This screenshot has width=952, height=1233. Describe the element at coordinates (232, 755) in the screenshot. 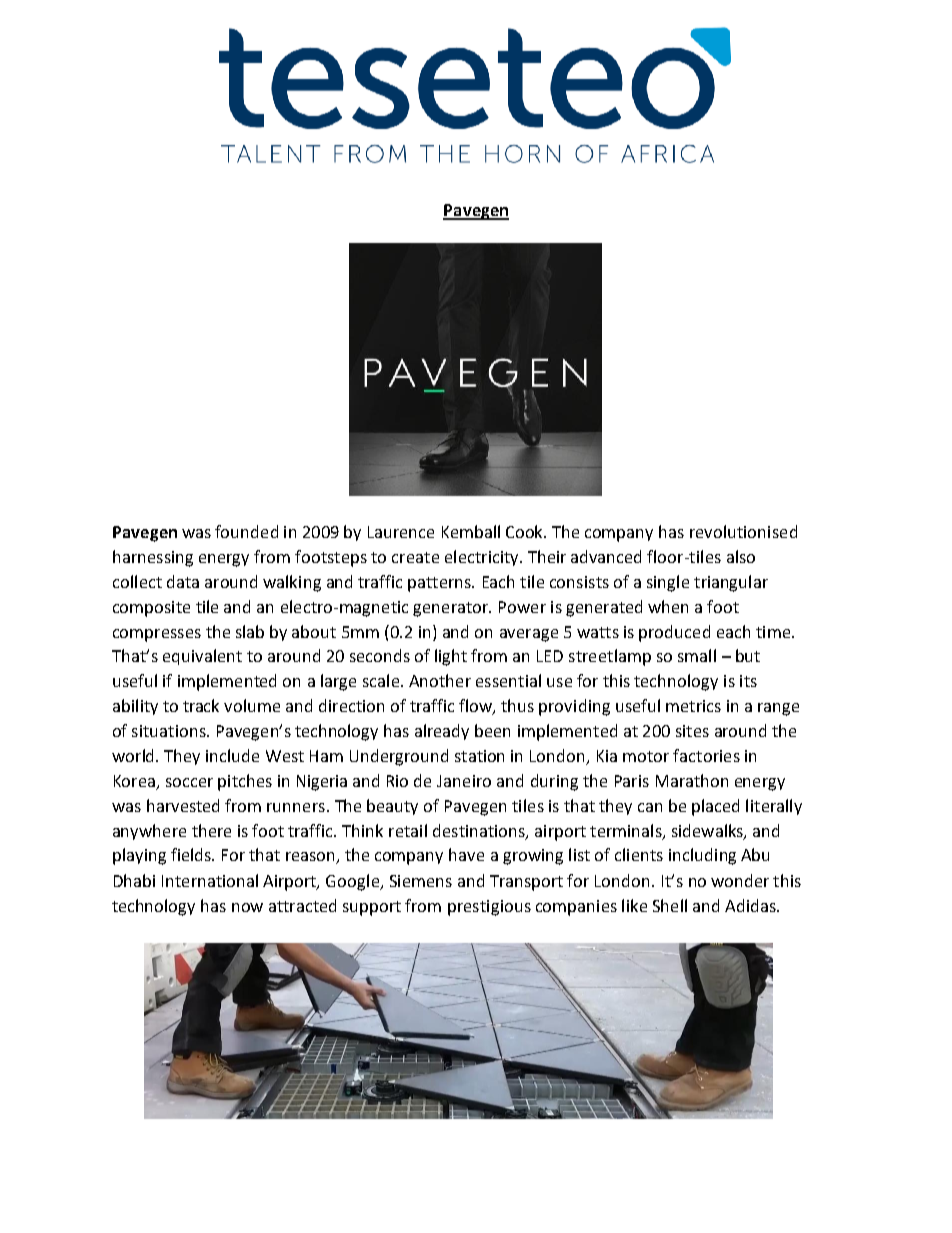

I see `include` at that location.
